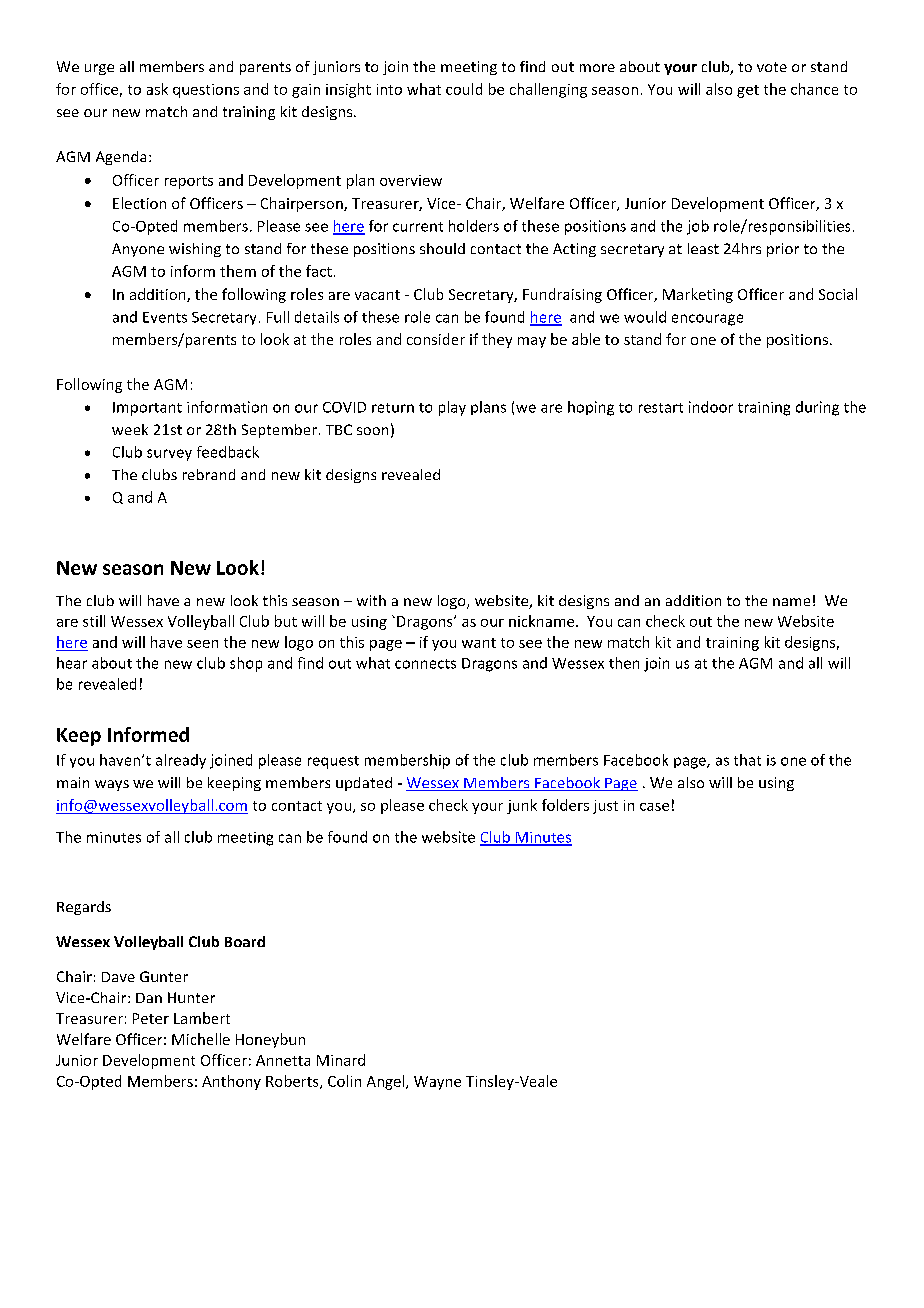 Image resolution: width=924 pixels, height=1308 pixels. I want to click on Michelle, so click(201, 1039).
